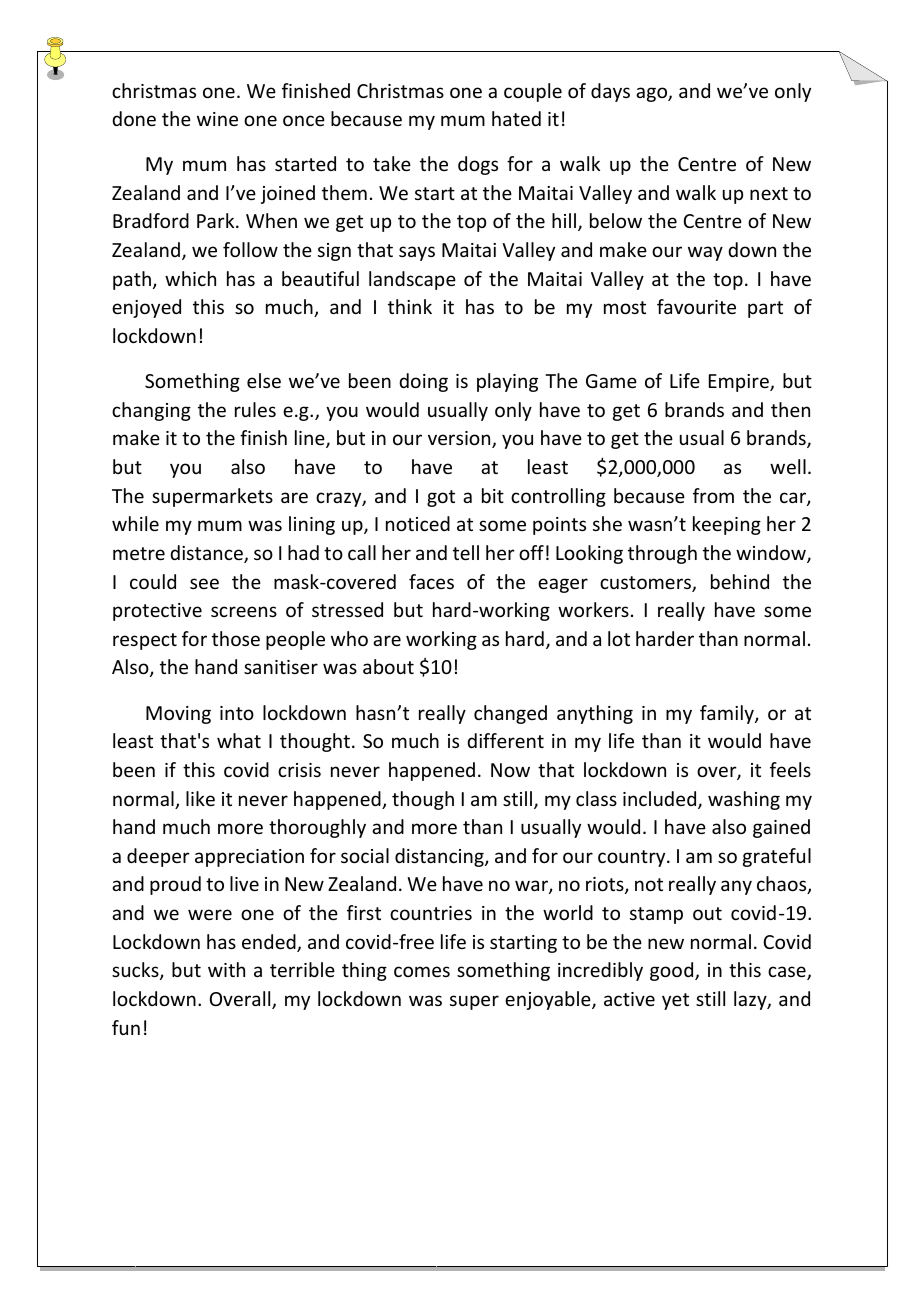  I want to click on days, so click(610, 92).
